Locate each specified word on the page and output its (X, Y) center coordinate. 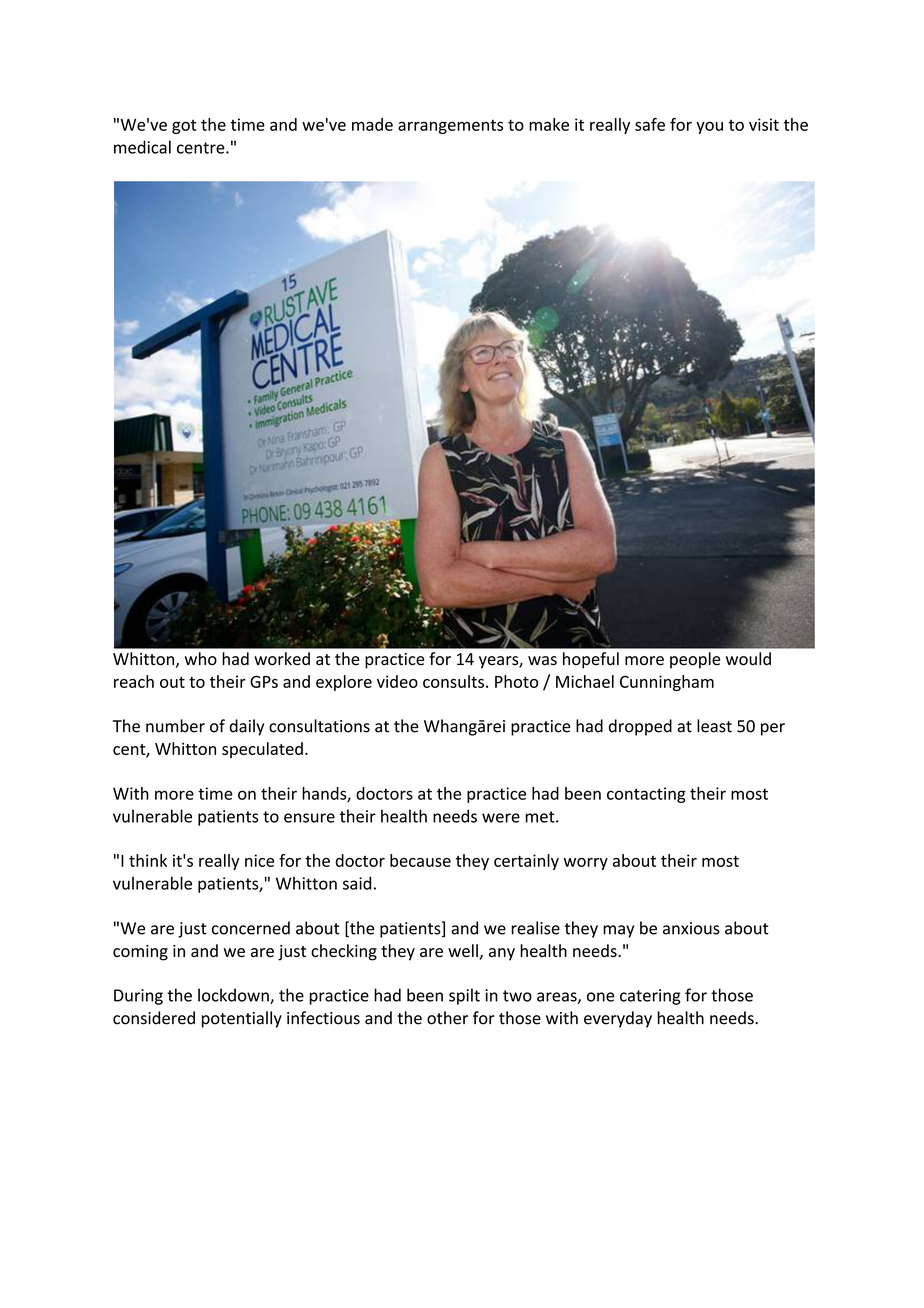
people (695, 660)
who (201, 659)
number (175, 726)
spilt (464, 996)
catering (650, 997)
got (184, 127)
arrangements (450, 126)
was (542, 661)
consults (453, 681)
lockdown (234, 996)
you (709, 127)
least (714, 726)
